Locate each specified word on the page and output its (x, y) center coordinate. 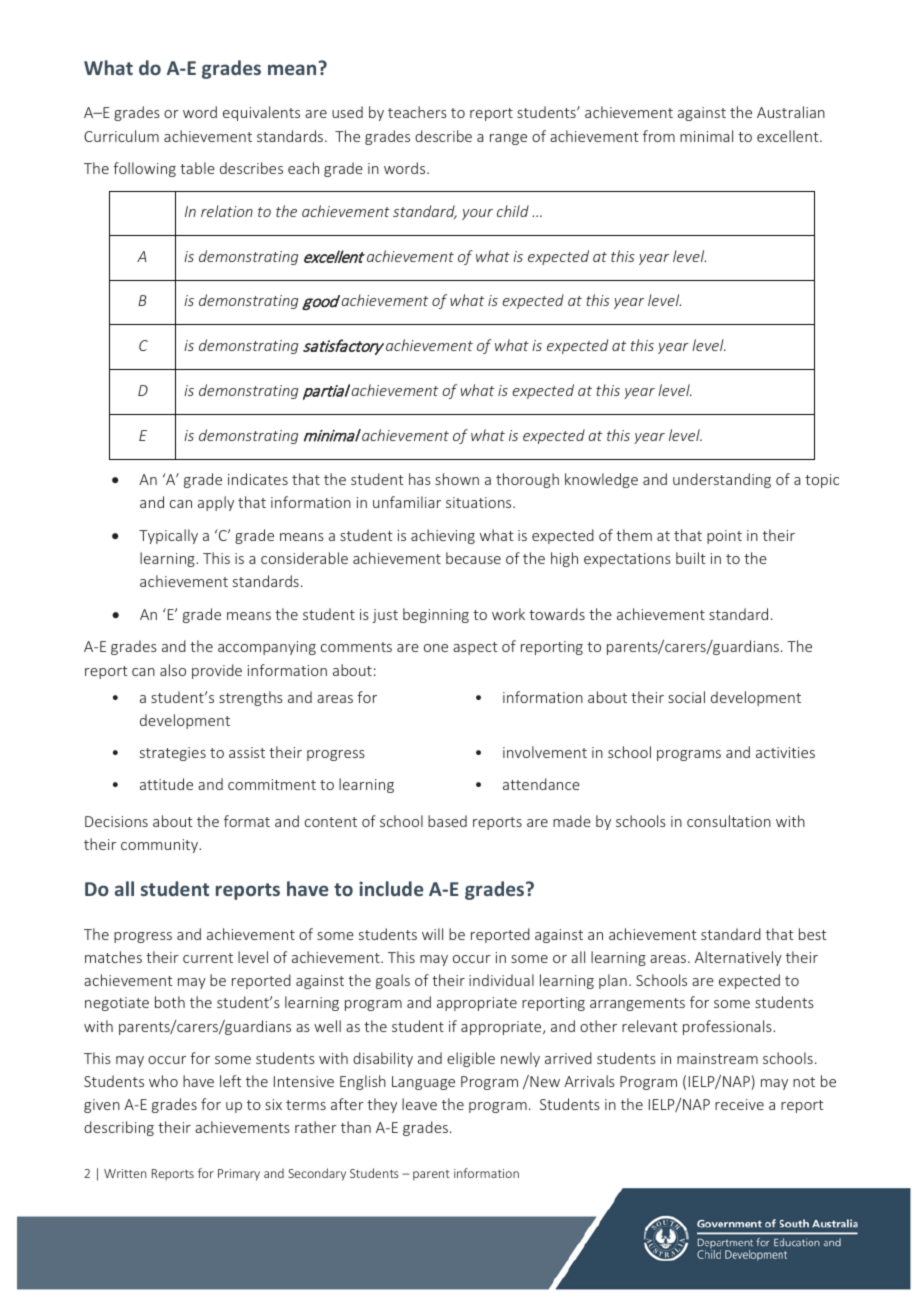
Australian (791, 112)
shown (457, 479)
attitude (166, 784)
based (447, 821)
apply (216, 503)
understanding (722, 480)
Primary (239, 1175)
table (197, 168)
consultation (729, 821)
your (477, 214)
